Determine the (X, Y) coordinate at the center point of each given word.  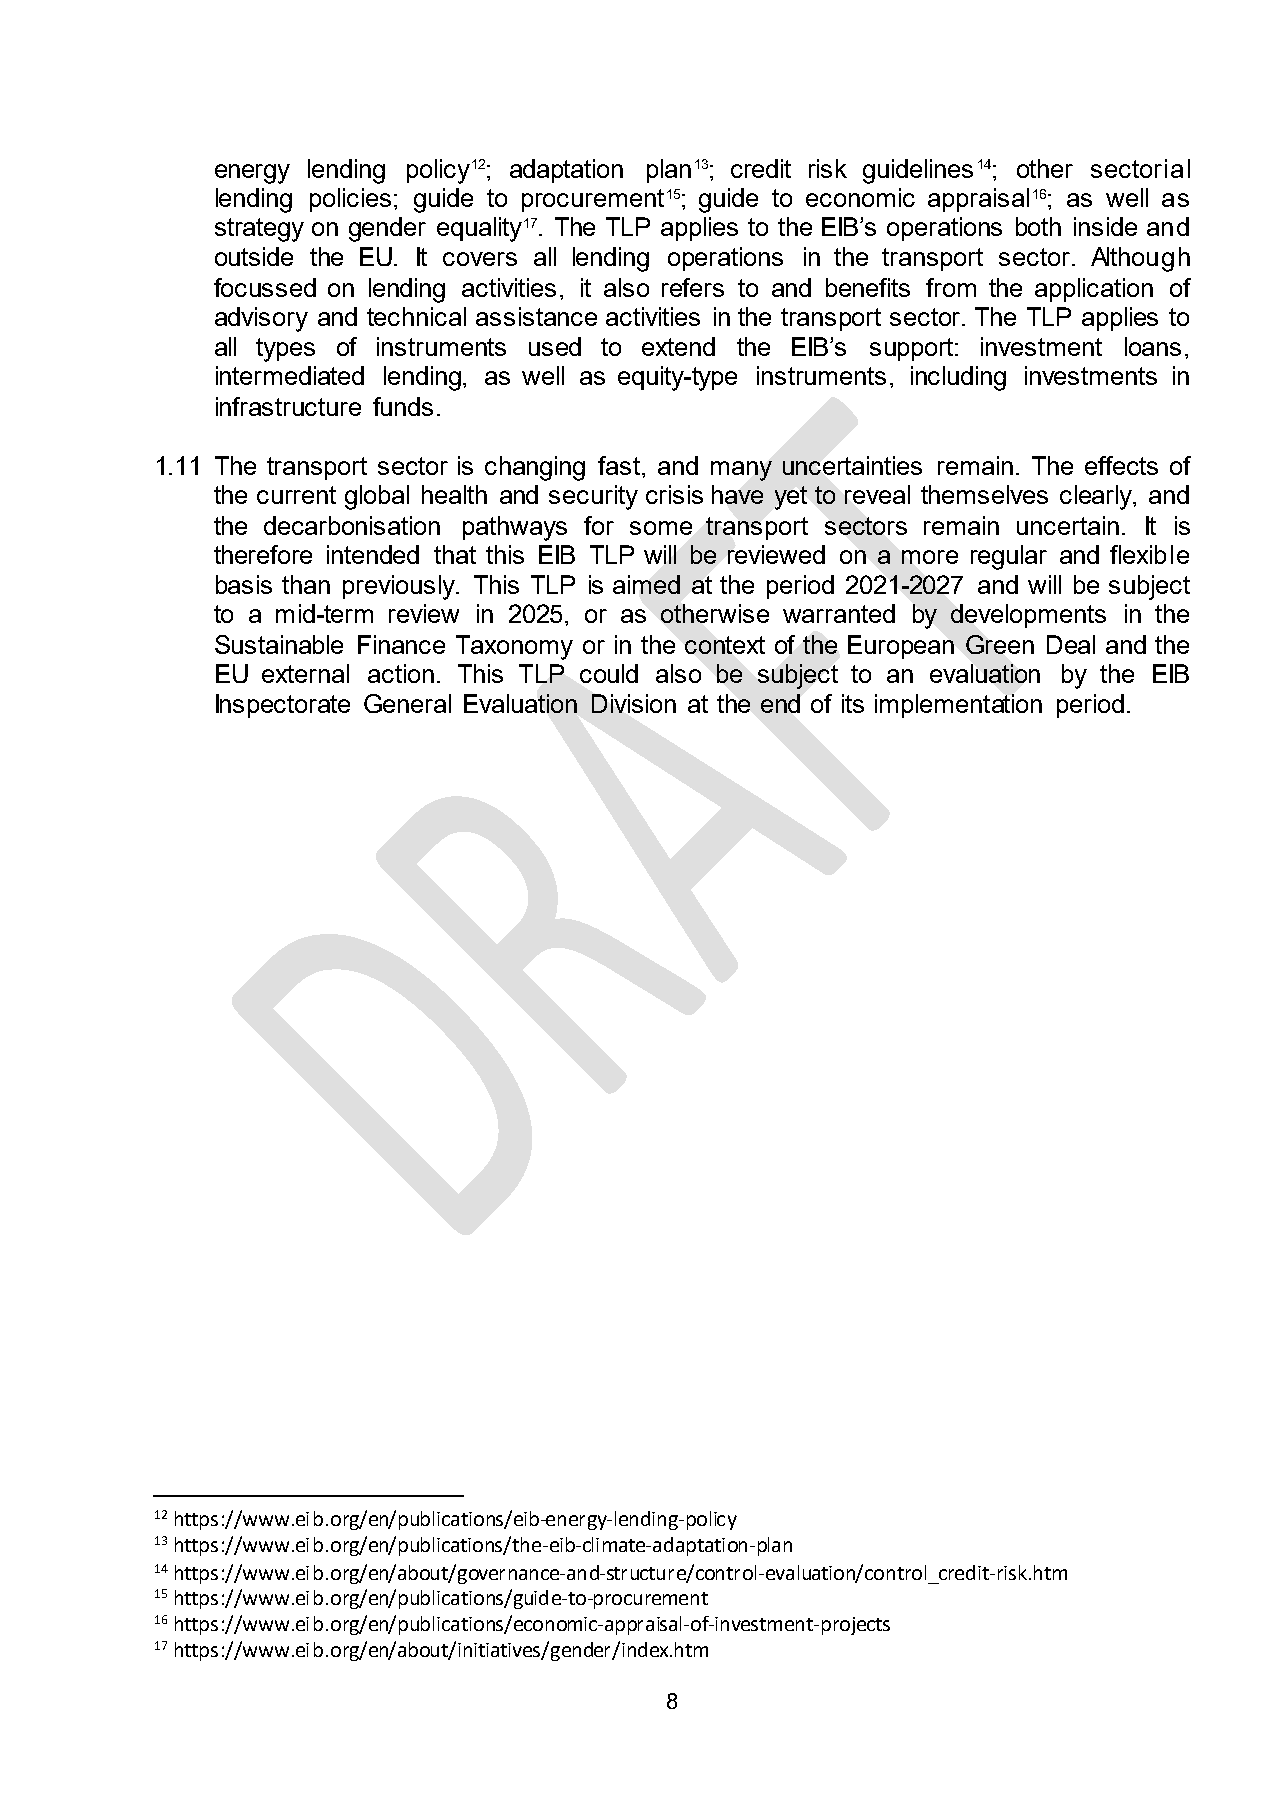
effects (1121, 465)
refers (693, 287)
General (407, 703)
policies (350, 200)
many (741, 471)
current (296, 495)
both (1038, 226)
